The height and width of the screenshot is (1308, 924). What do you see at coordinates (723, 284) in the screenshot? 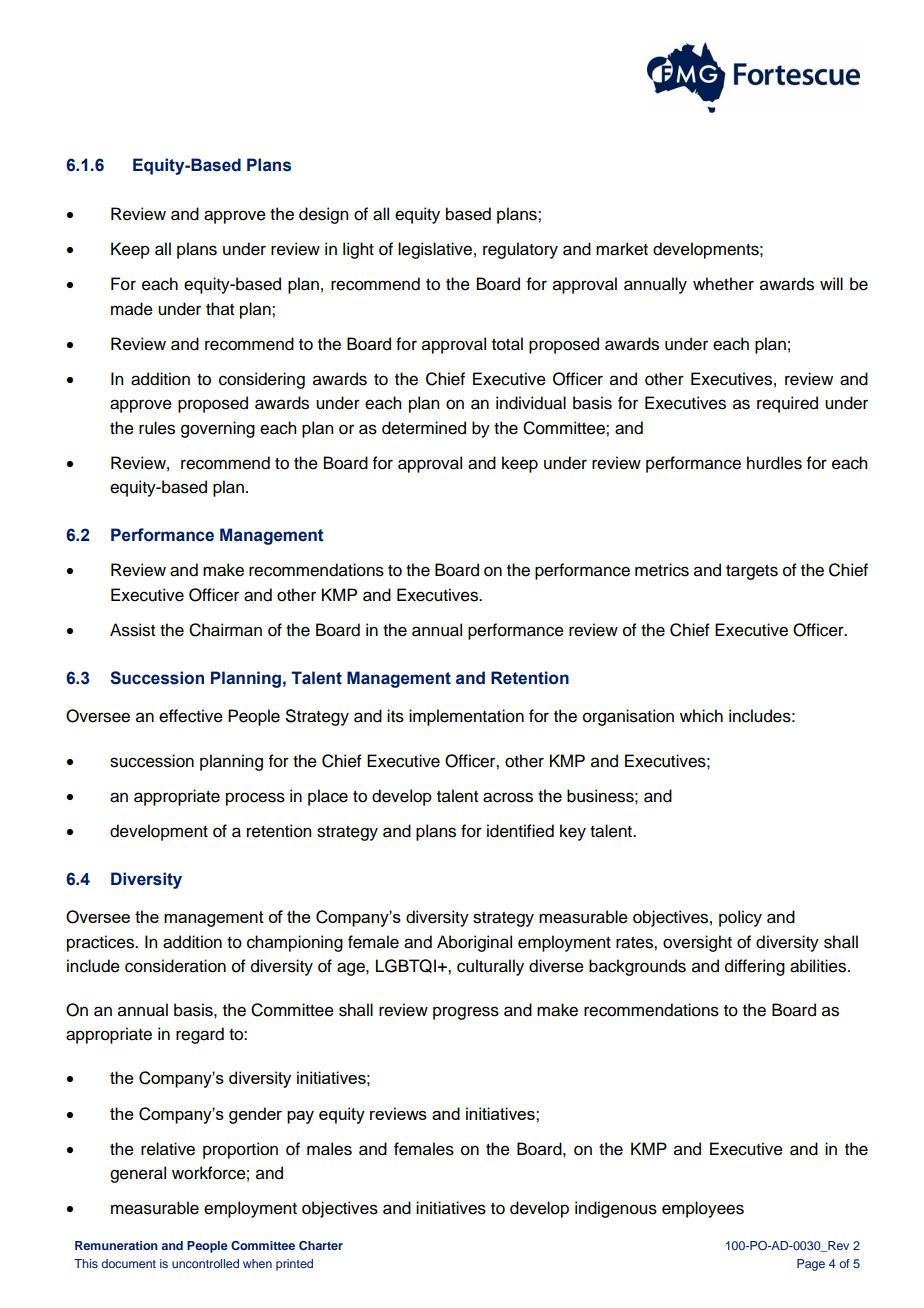
I see `whether` at bounding box center [723, 284].
